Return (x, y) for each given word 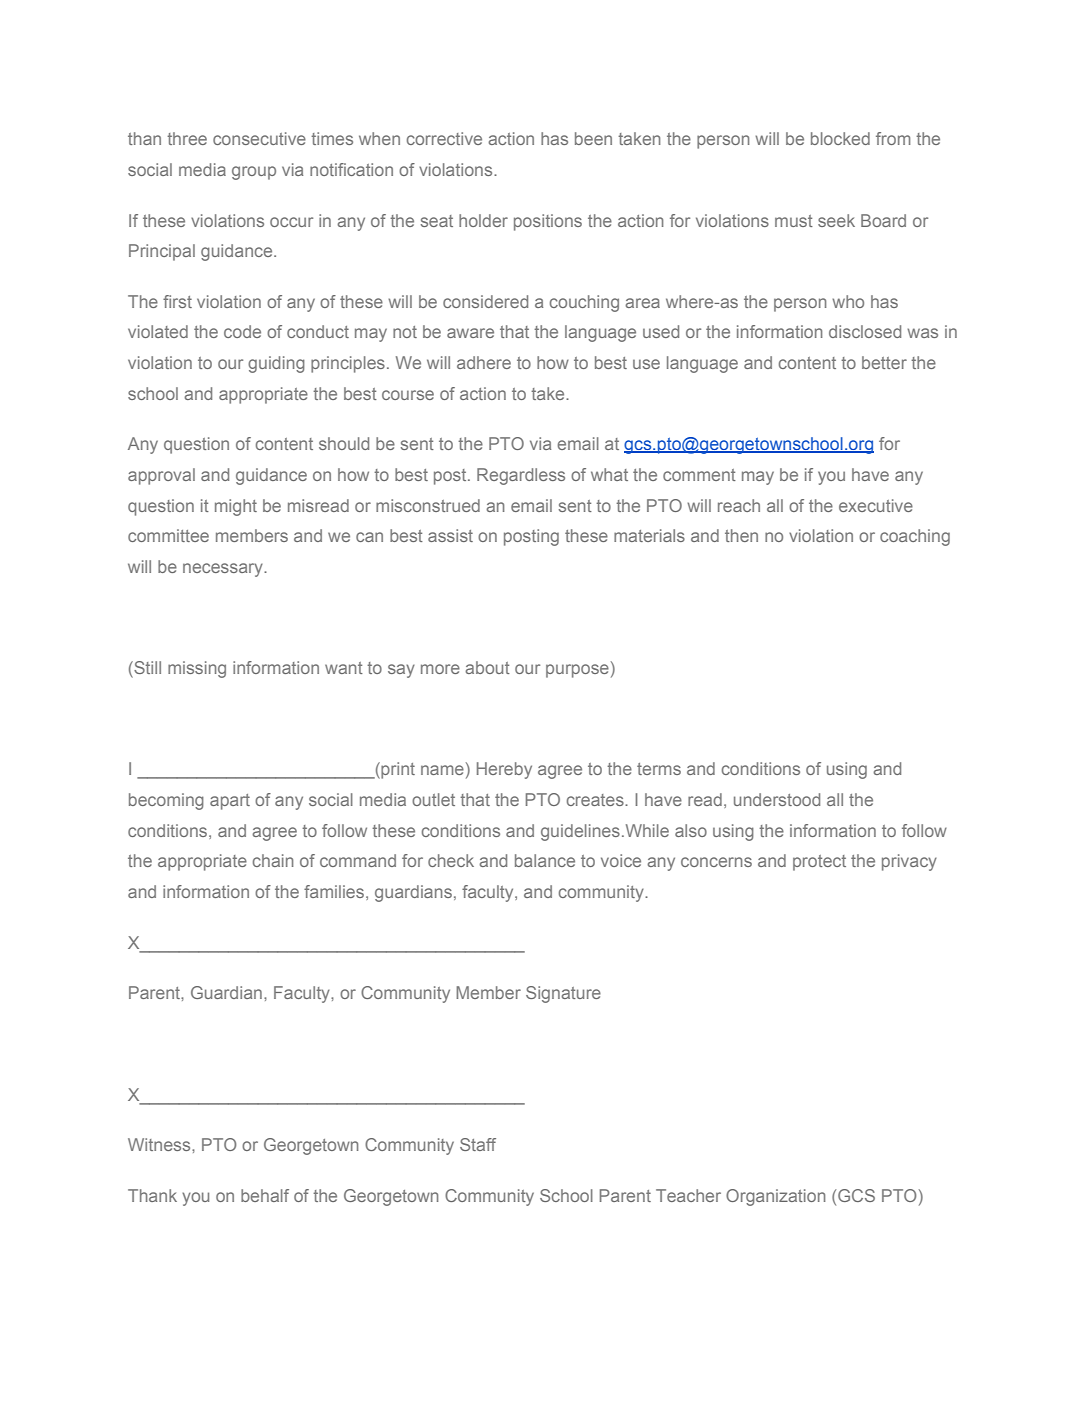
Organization (775, 1197)
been (593, 138)
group (254, 173)
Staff (478, 1144)
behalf (265, 1195)
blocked (840, 138)
